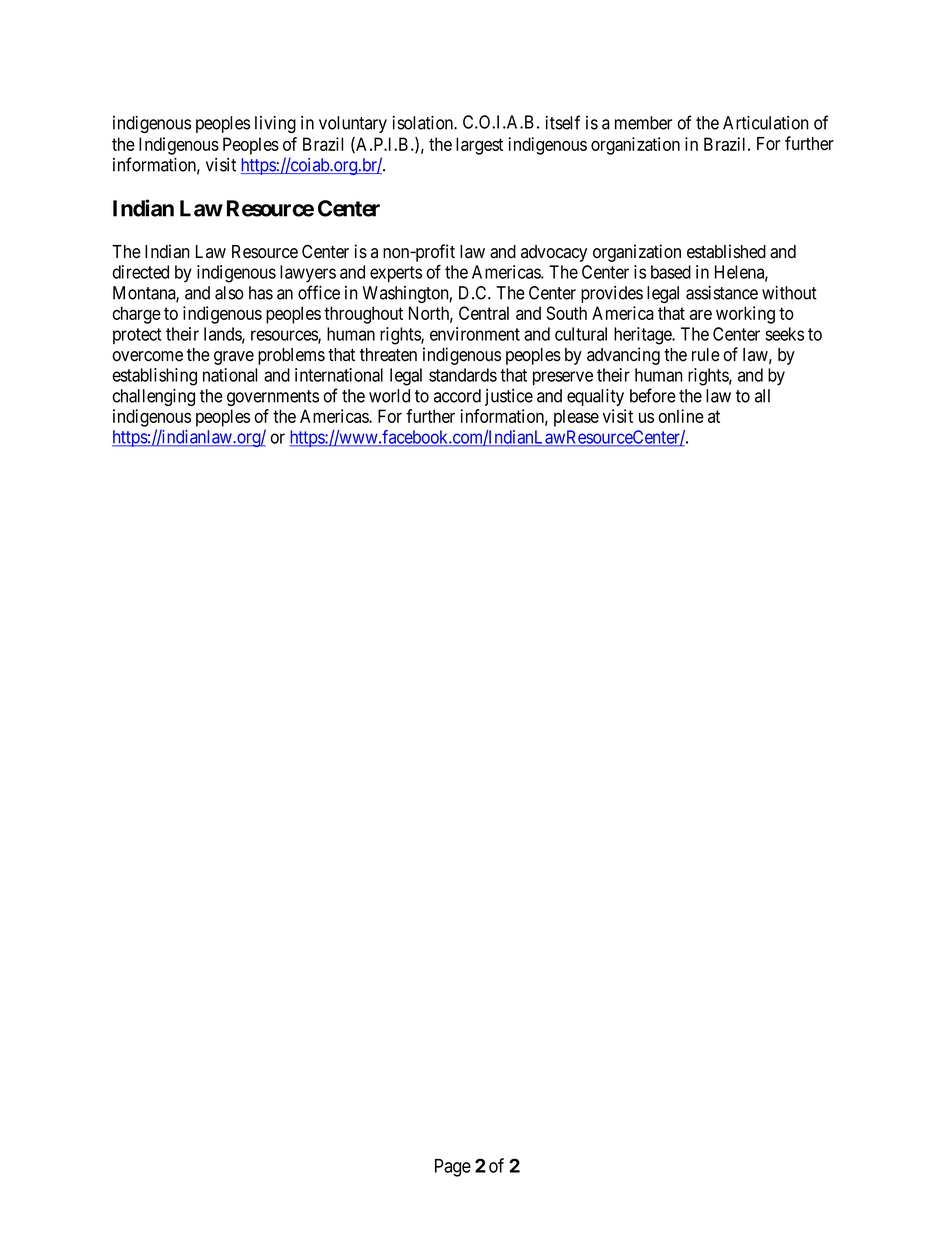 This image has height=1233, width=952. I want to click on living, so click(275, 124).
